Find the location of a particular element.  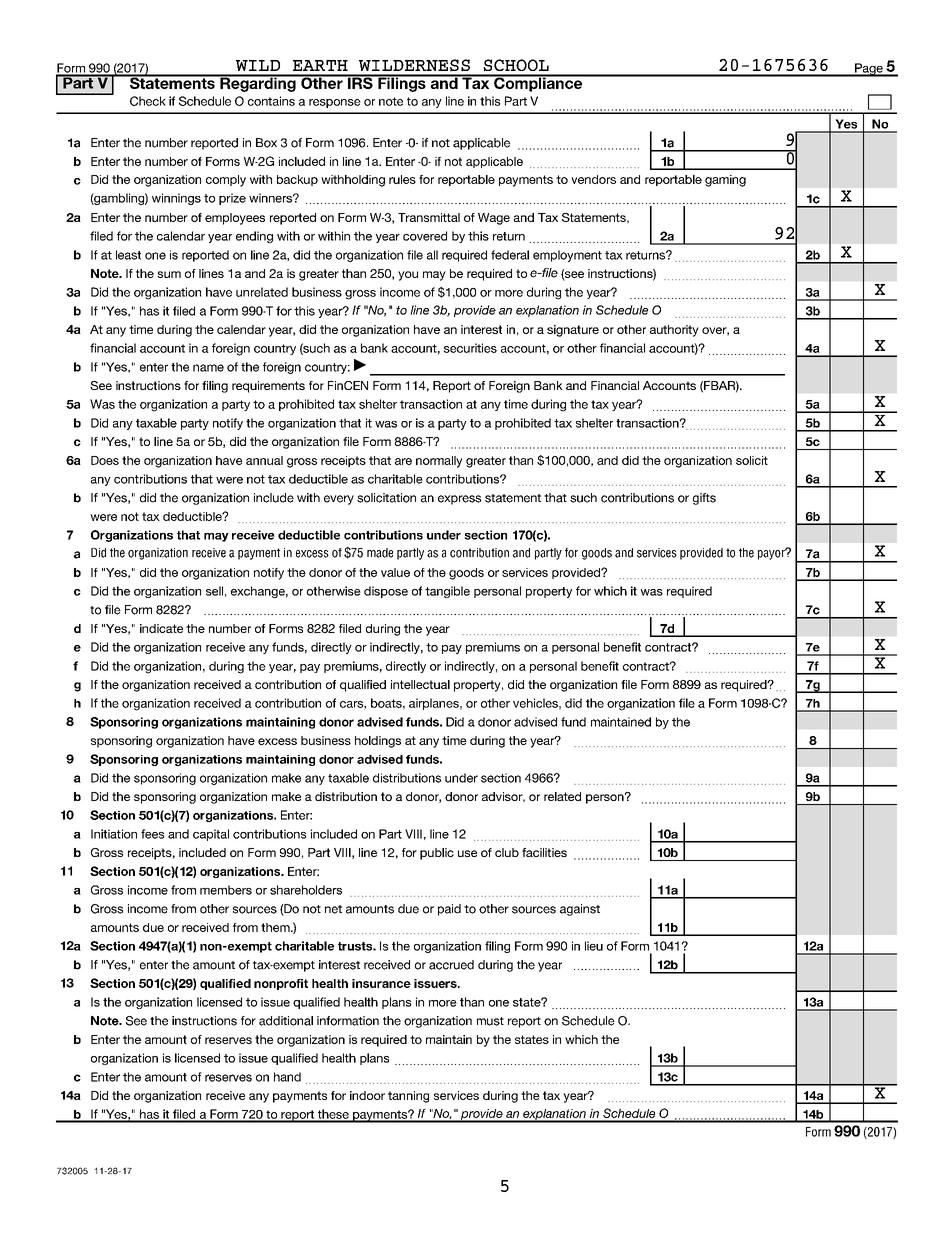

facilities is located at coordinates (544, 852).
